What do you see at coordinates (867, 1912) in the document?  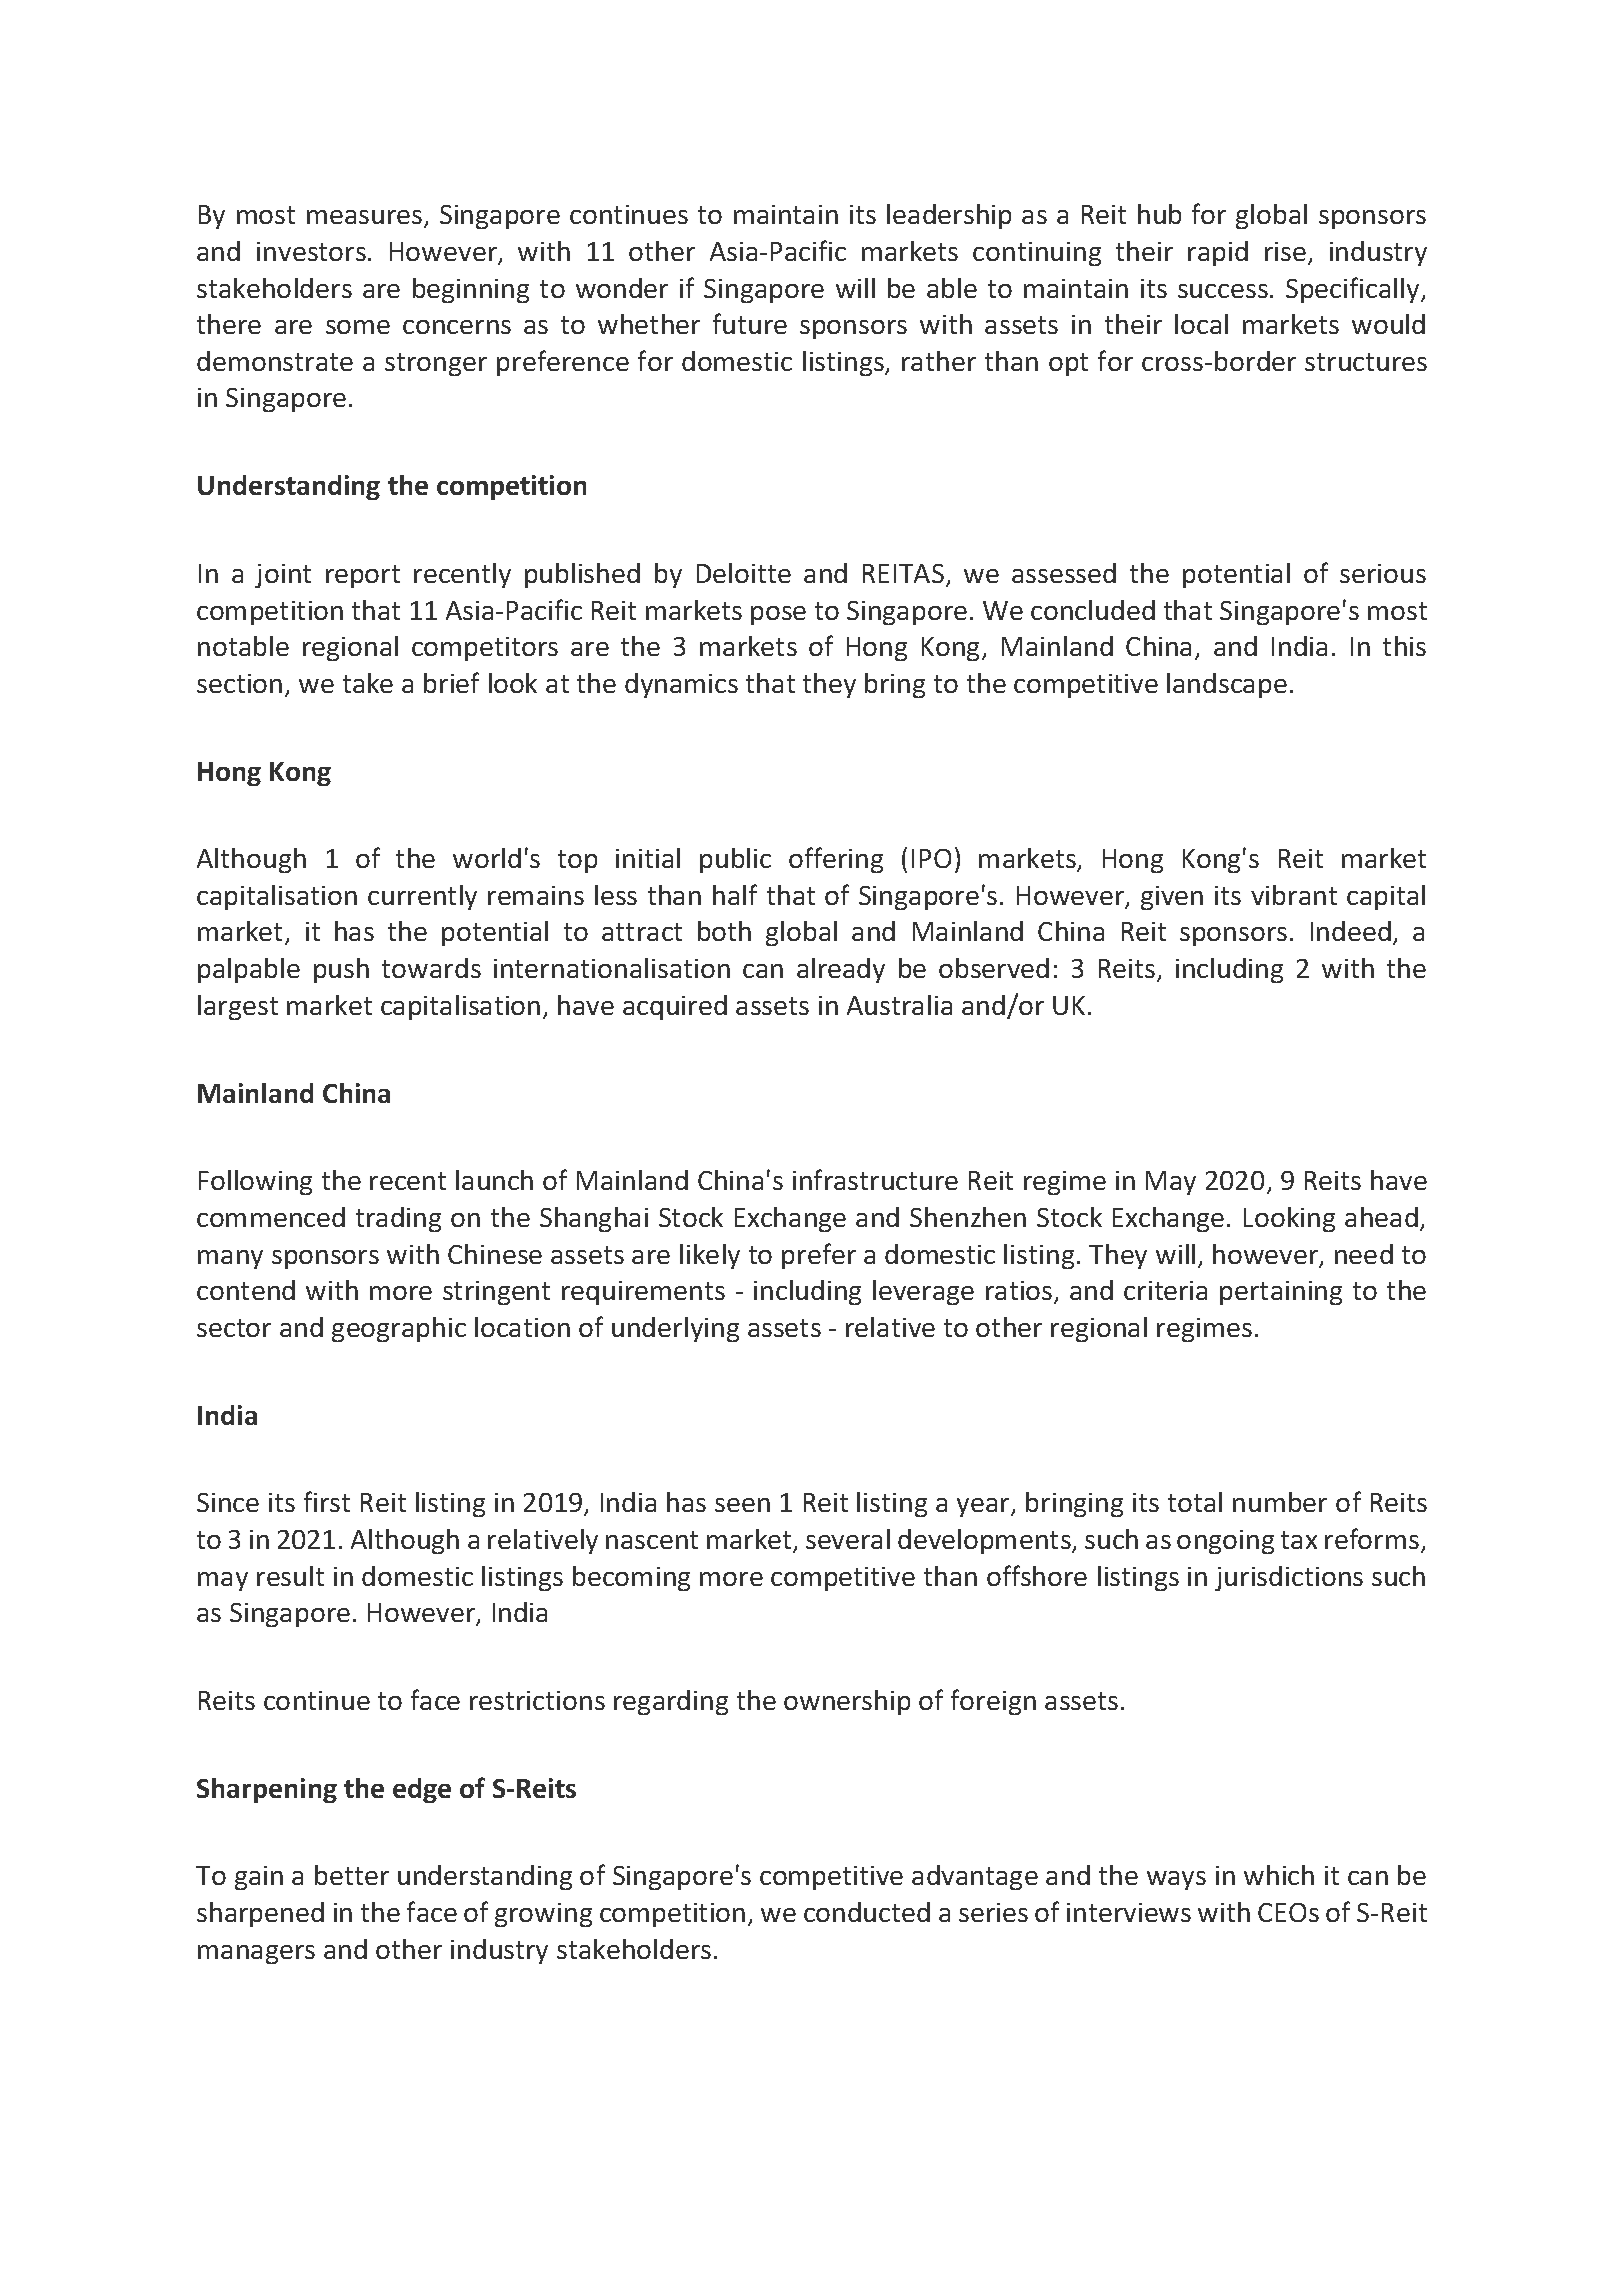 I see `conducted` at bounding box center [867, 1912].
